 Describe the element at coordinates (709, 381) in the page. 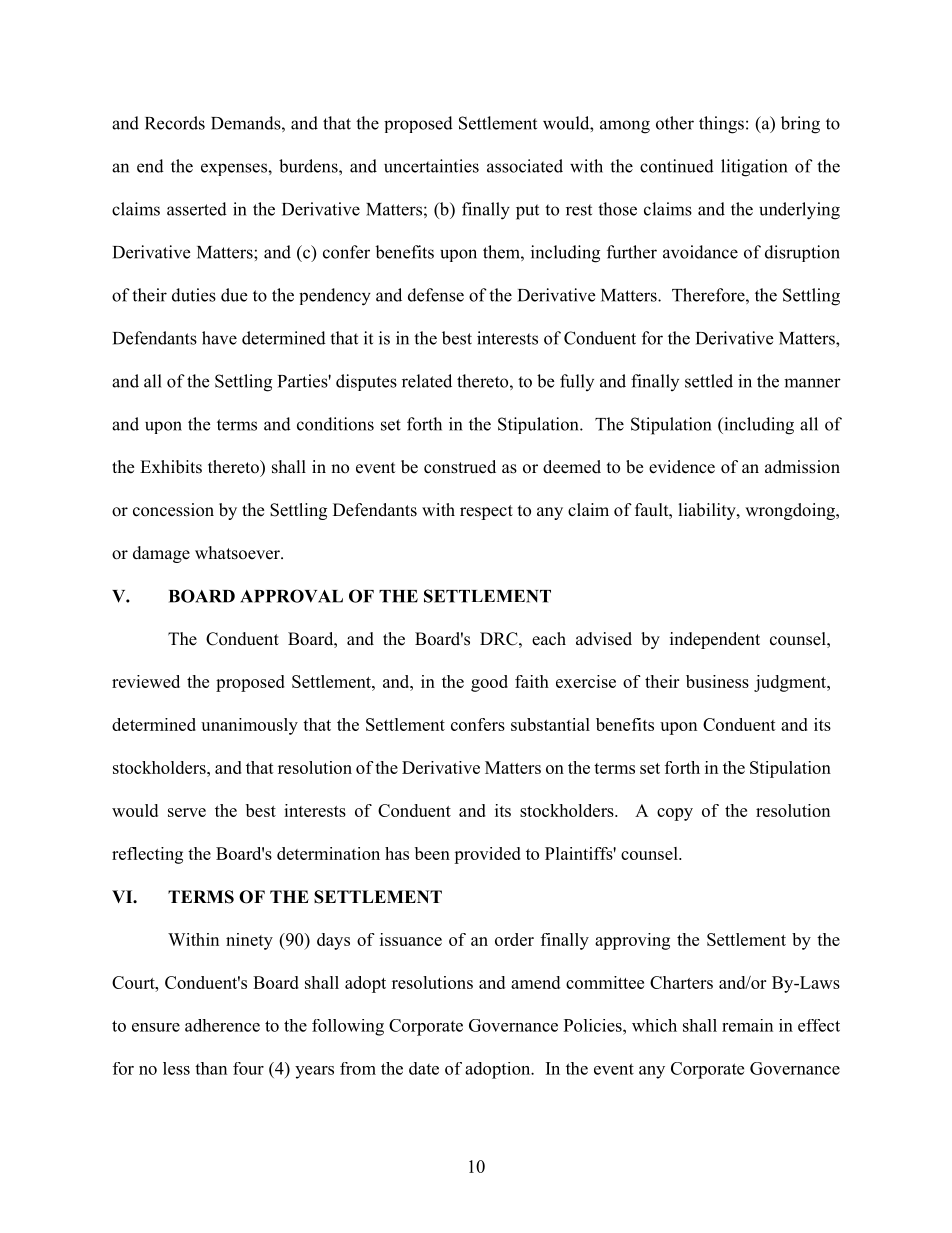

I see `settled` at that location.
